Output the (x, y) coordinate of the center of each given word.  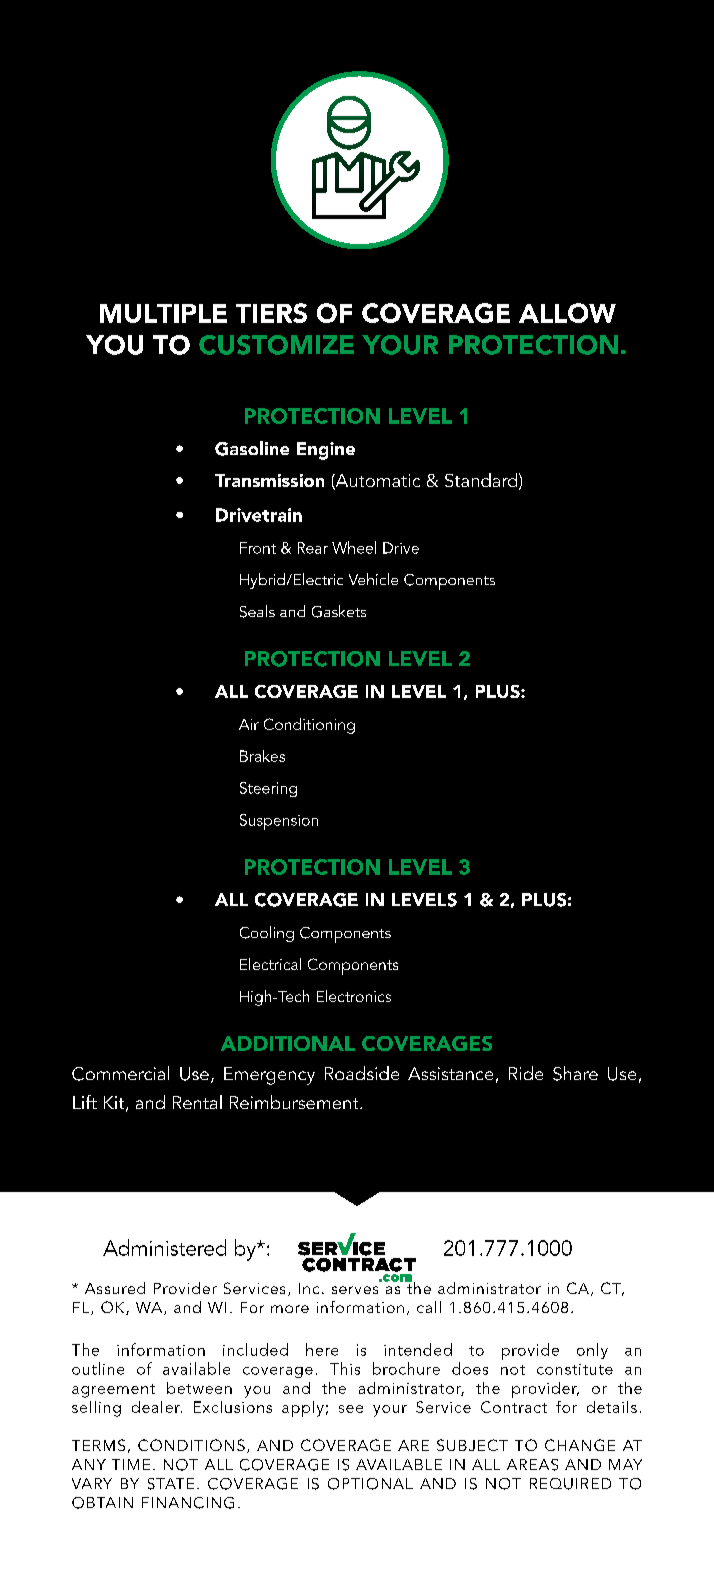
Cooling (267, 934)
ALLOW (567, 313)
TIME (131, 1464)
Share (575, 1073)
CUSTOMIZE (276, 345)
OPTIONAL (370, 1484)
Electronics (354, 996)
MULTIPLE (163, 313)
